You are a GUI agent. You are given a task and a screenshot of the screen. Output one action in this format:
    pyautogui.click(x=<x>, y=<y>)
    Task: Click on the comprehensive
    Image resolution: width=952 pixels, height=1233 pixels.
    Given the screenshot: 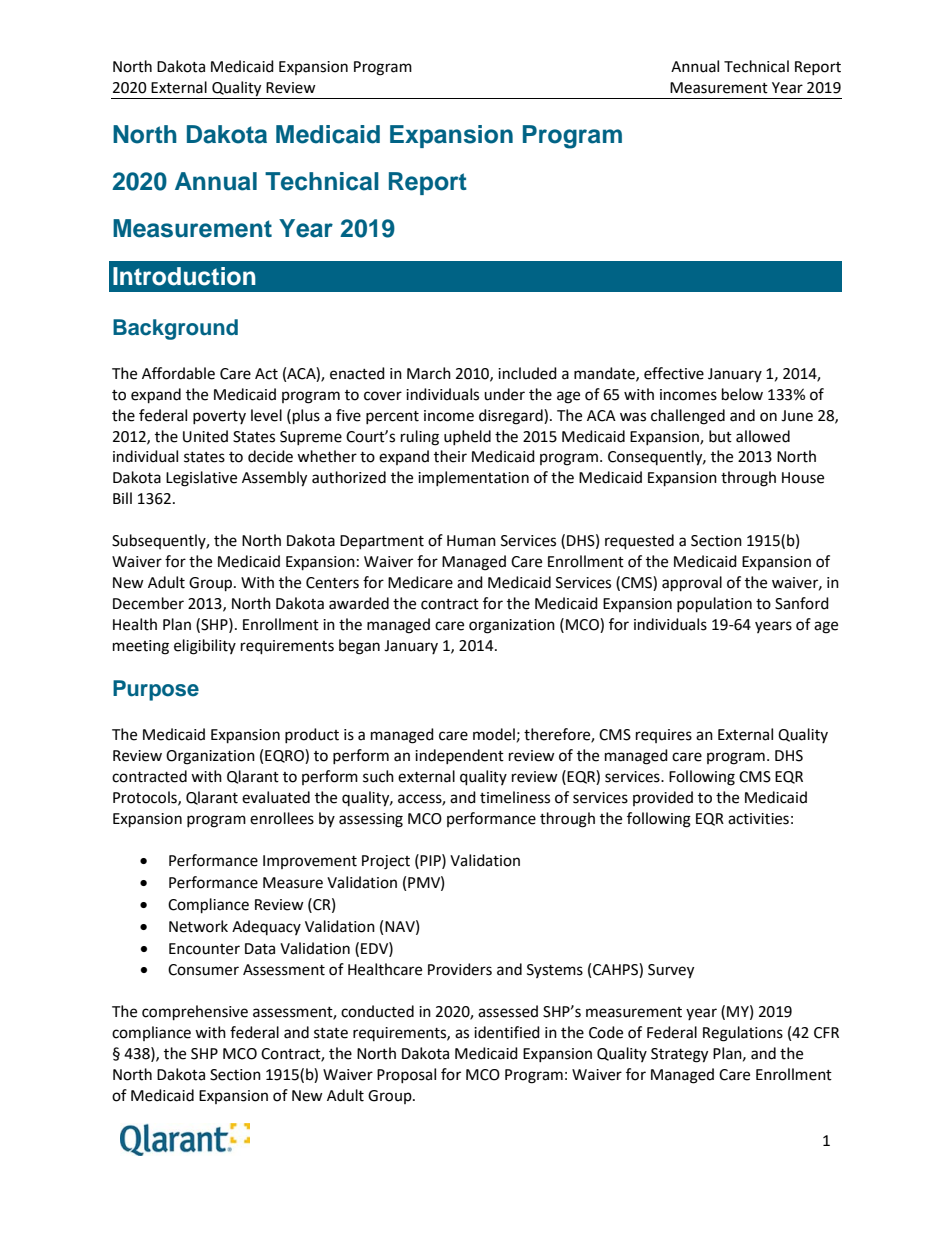 What is the action you would take?
    pyautogui.click(x=195, y=1013)
